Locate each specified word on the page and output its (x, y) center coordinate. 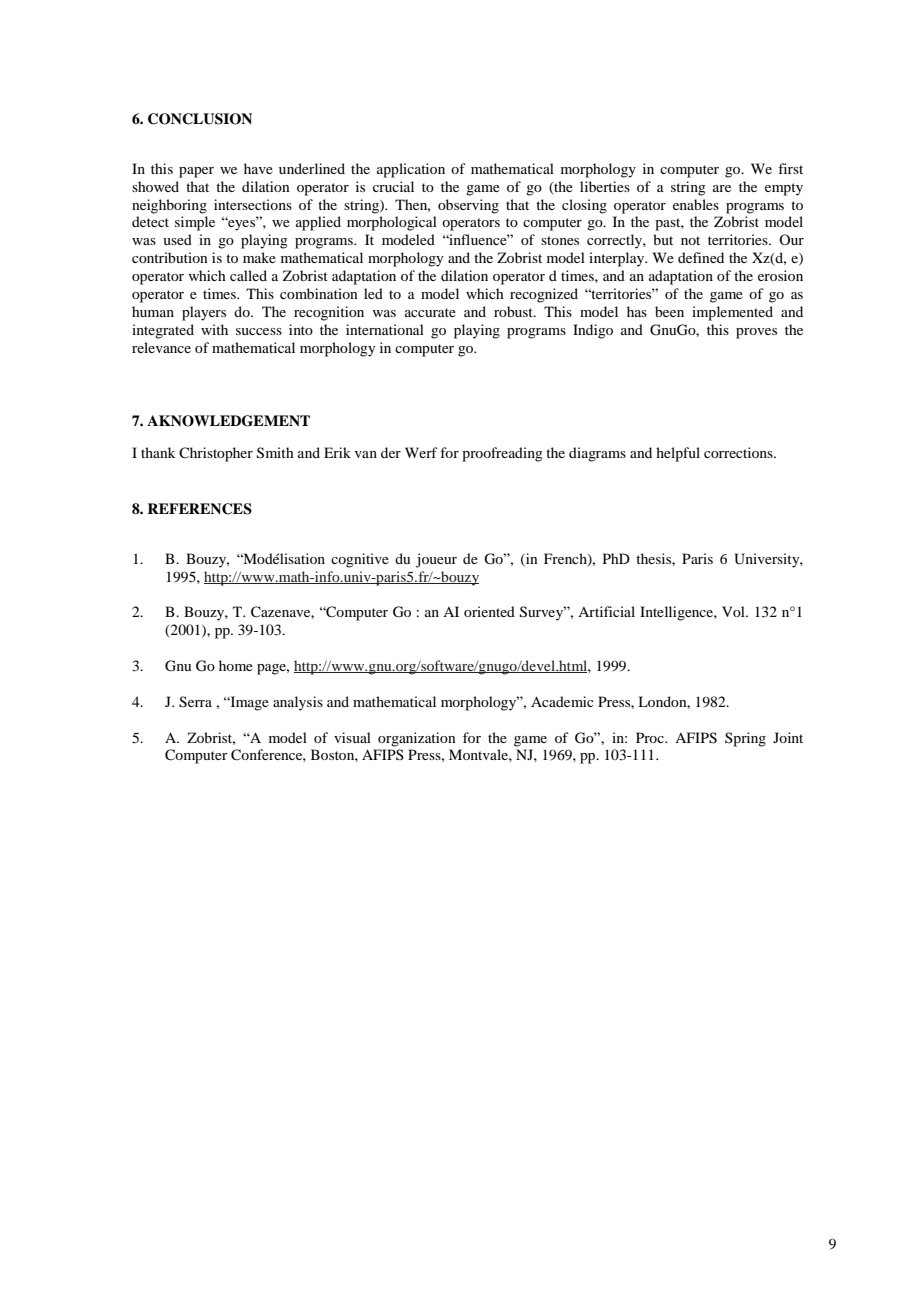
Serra (195, 702)
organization (417, 739)
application (411, 170)
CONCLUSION (200, 119)
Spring (745, 739)
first (790, 168)
